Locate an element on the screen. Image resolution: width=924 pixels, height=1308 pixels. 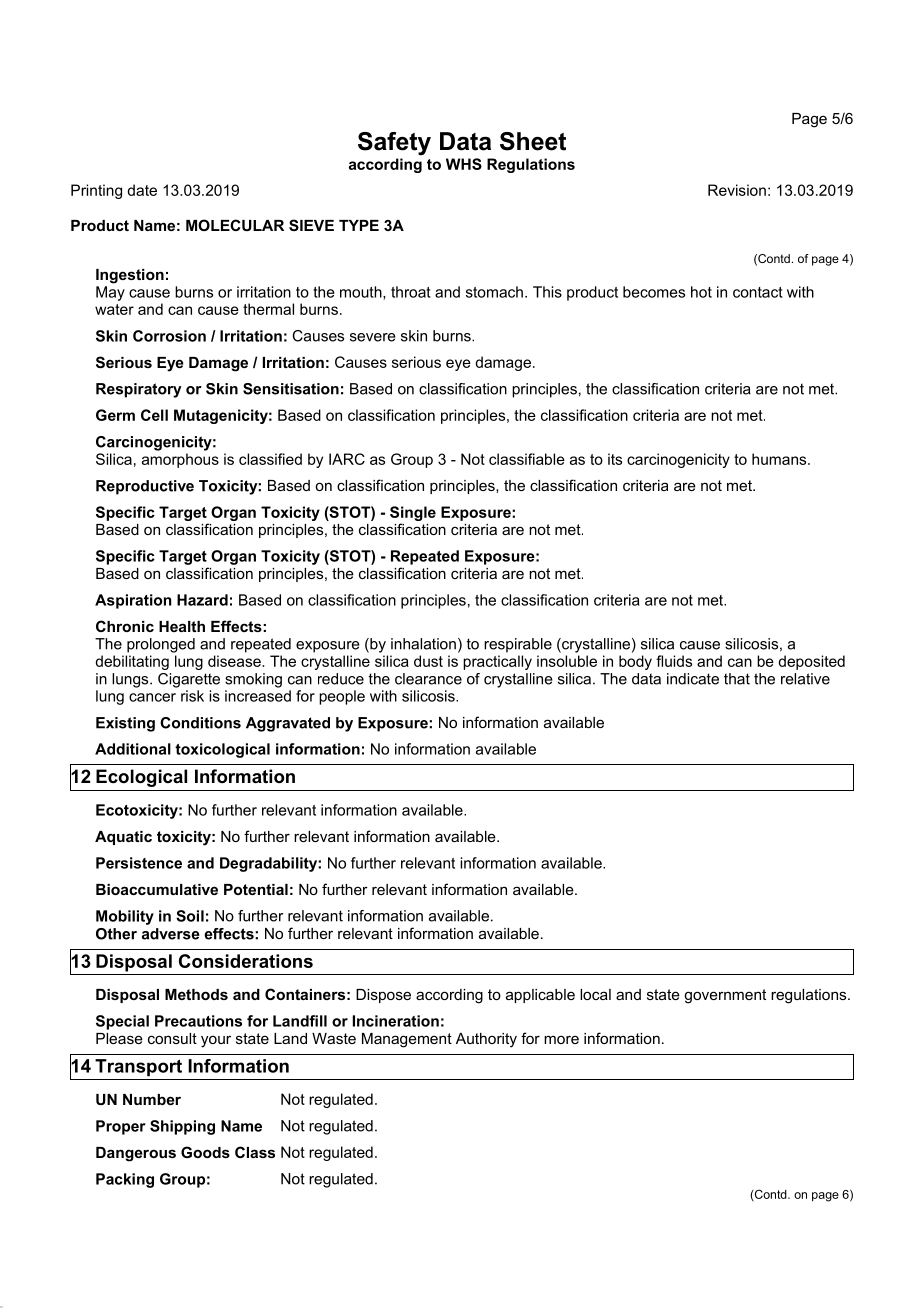
government is located at coordinates (725, 996).
